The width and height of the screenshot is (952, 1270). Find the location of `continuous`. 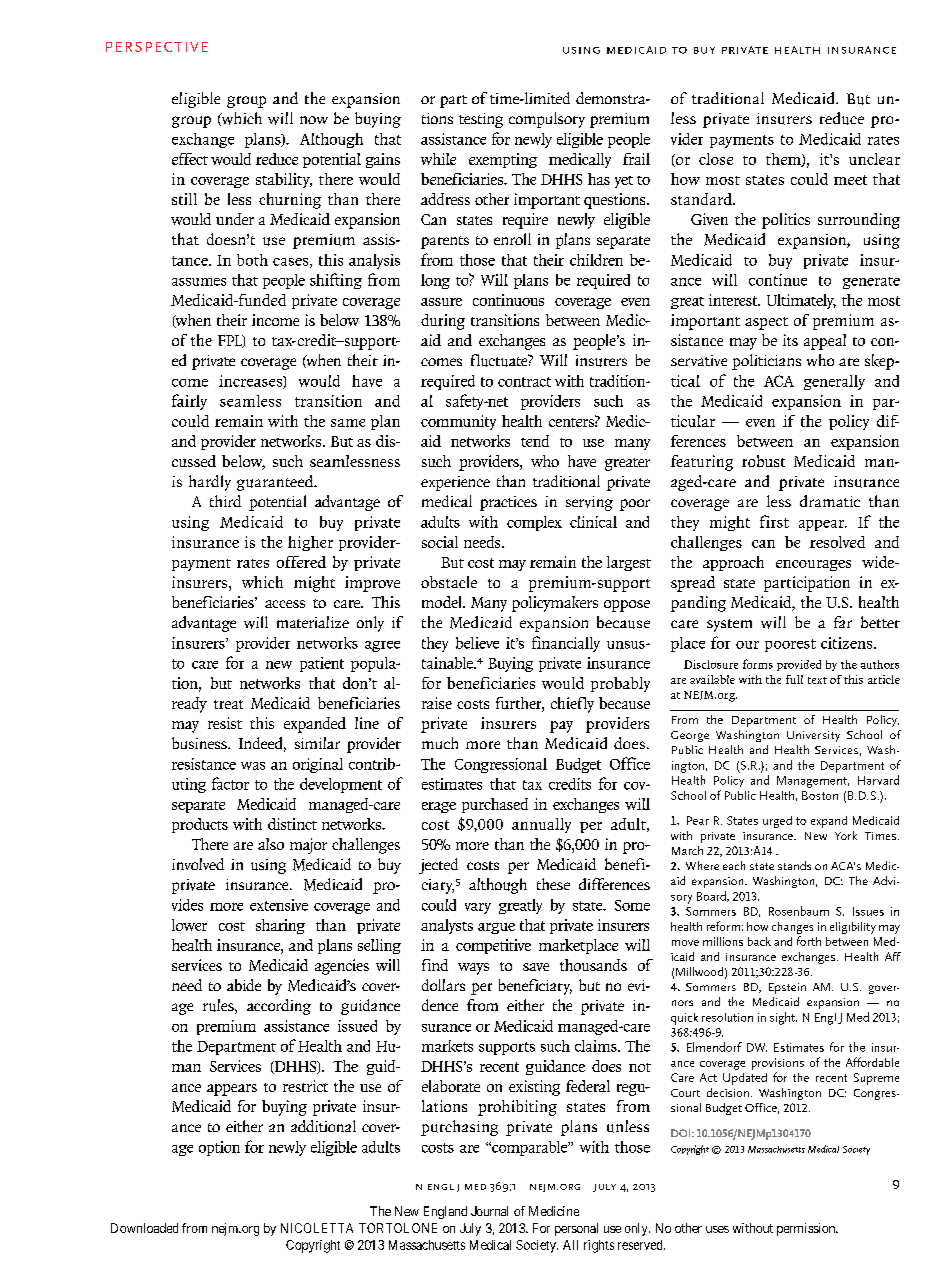

continuous is located at coordinates (508, 300).
